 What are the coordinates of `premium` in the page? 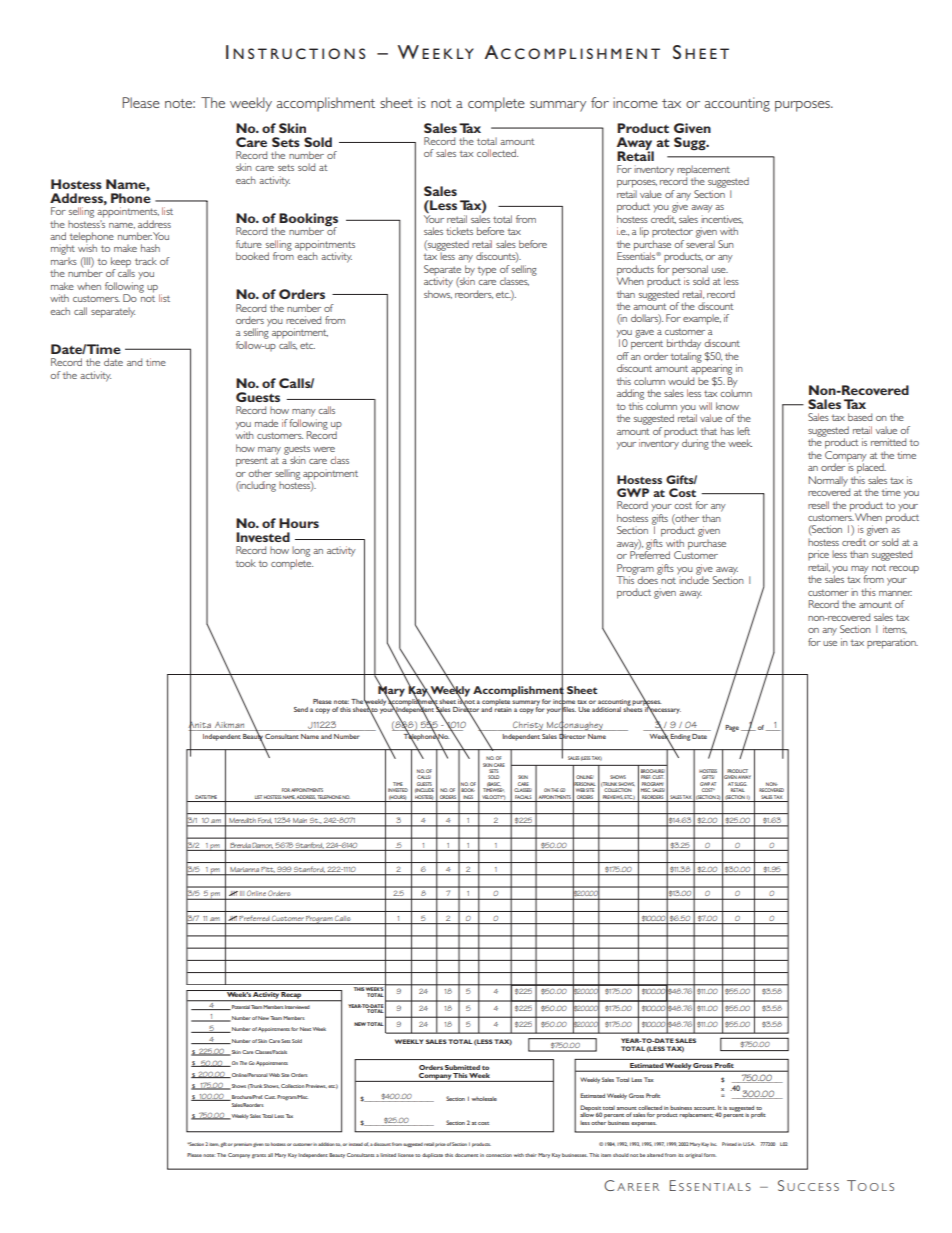 It's located at (243, 1145).
